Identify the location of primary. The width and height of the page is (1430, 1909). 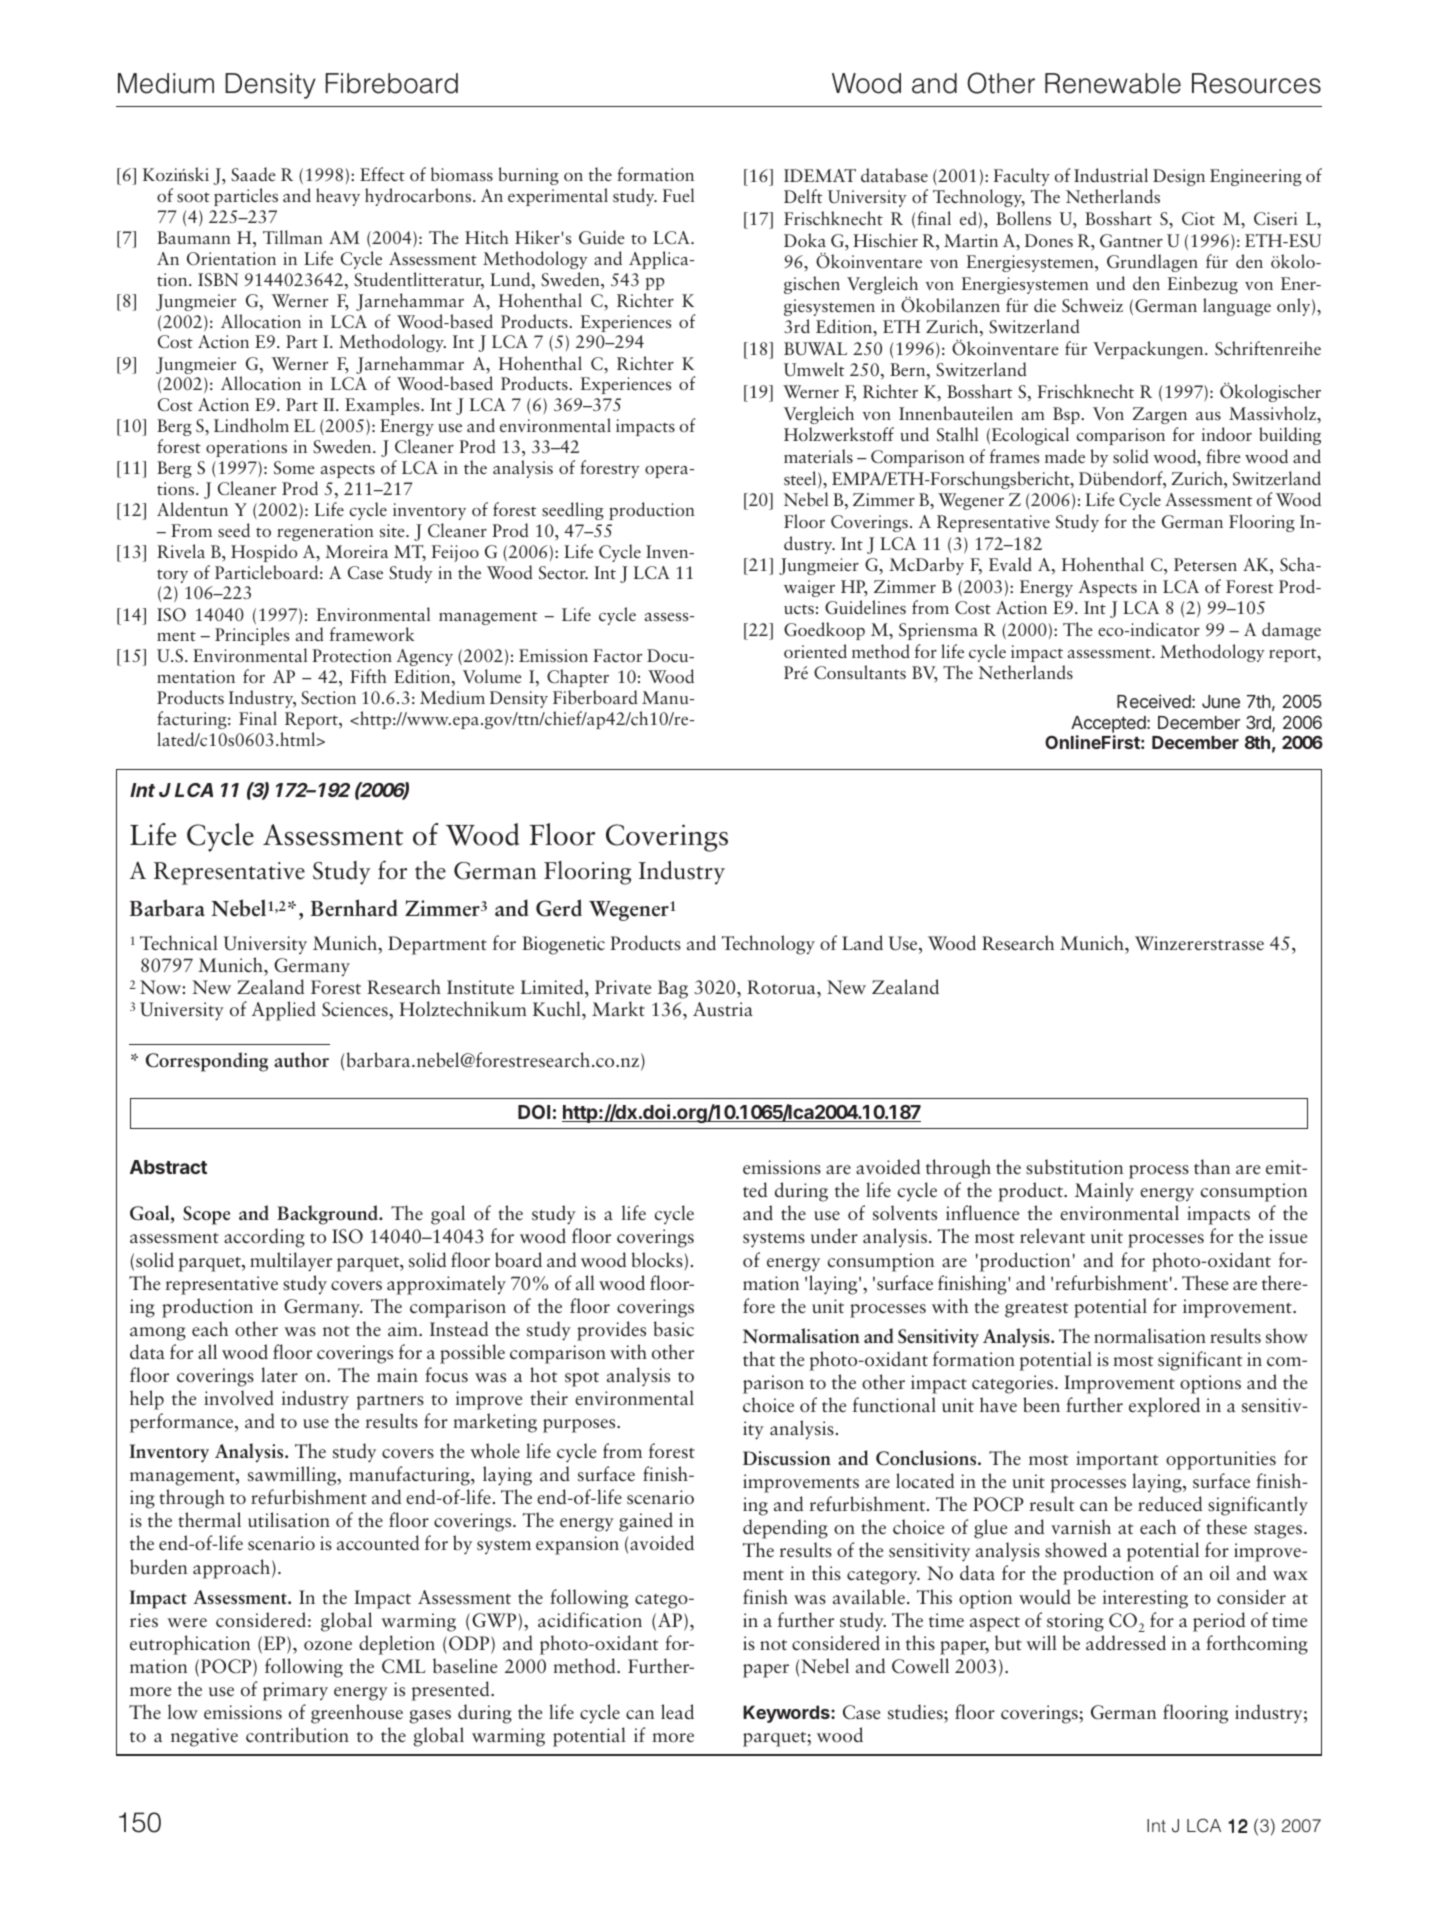
(295, 1691).
